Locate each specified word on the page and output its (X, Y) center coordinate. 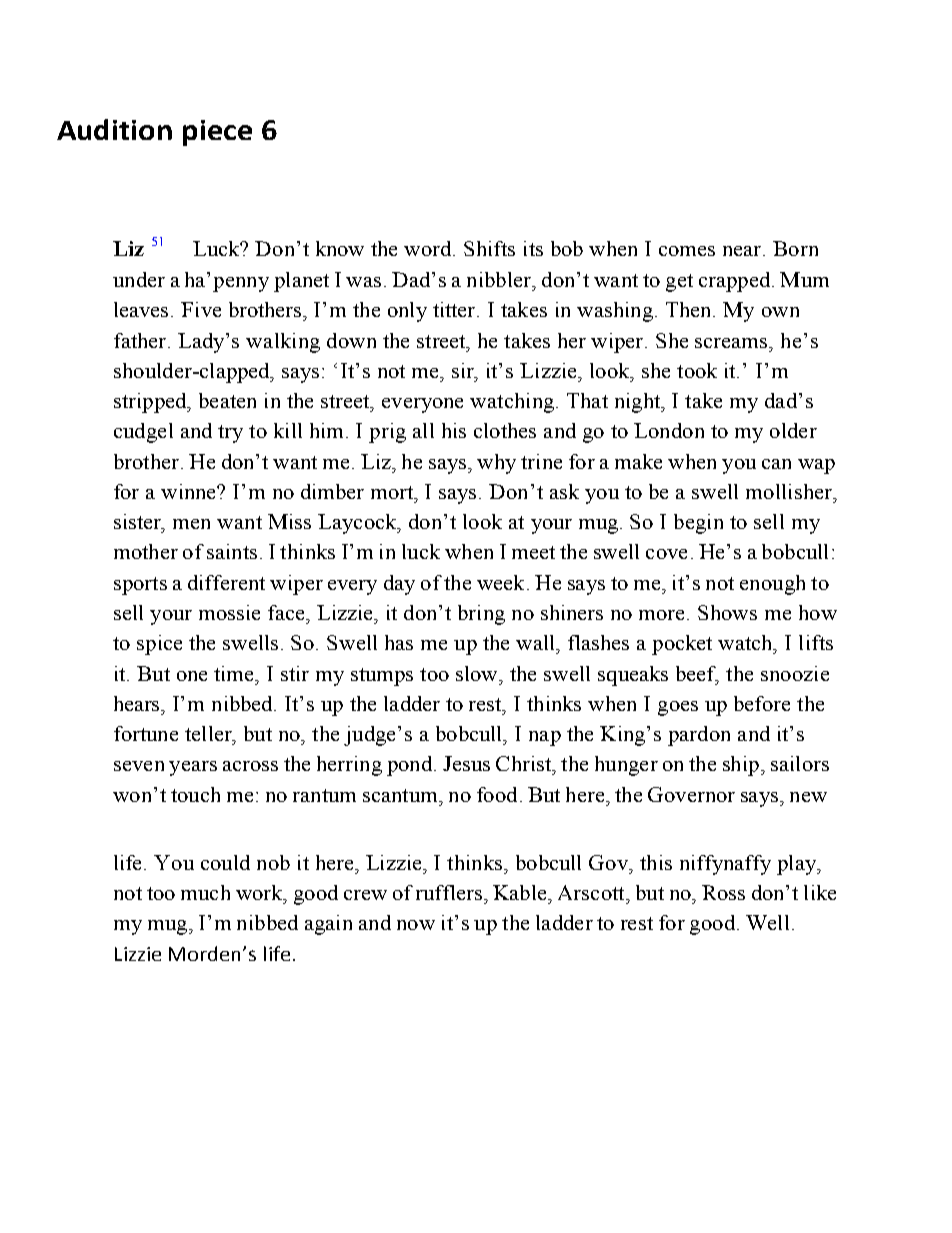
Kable (521, 892)
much (205, 892)
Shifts (489, 248)
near (743, 251)
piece (217, 133)
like (820, 892)
